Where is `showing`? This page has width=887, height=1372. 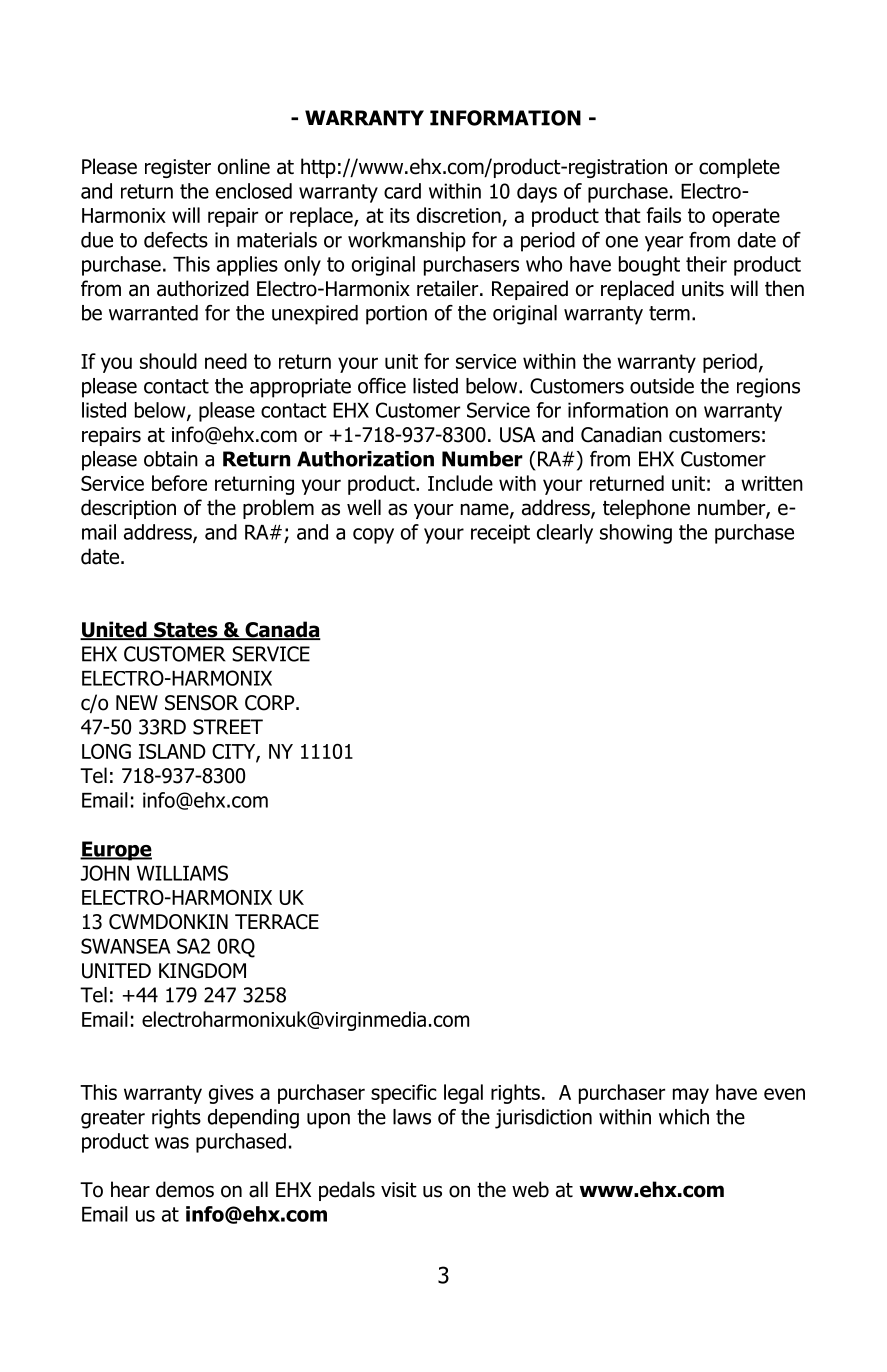
showing is located at coordinates (636, 534).
